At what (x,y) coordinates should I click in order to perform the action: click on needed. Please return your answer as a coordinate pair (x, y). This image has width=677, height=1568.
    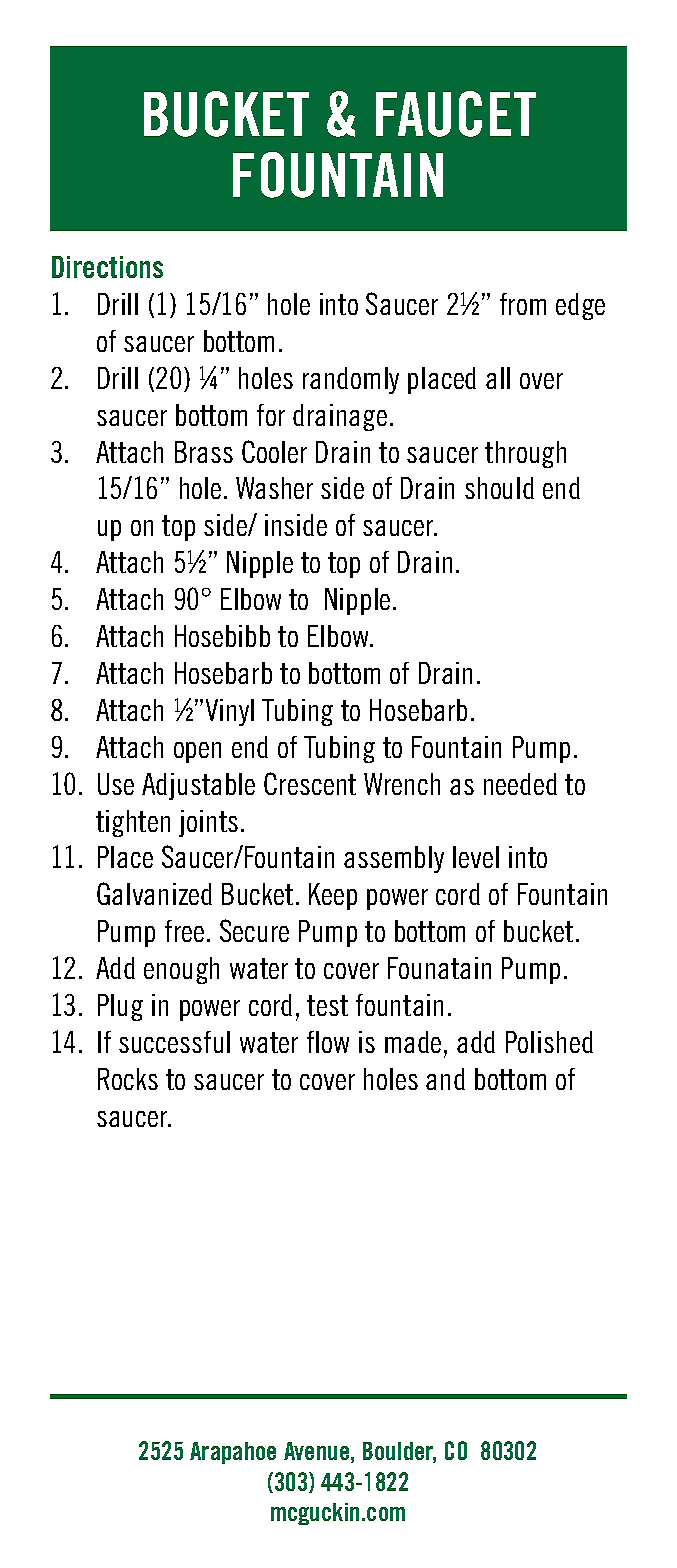
    Looking at the image, I should click on (520, 784).
